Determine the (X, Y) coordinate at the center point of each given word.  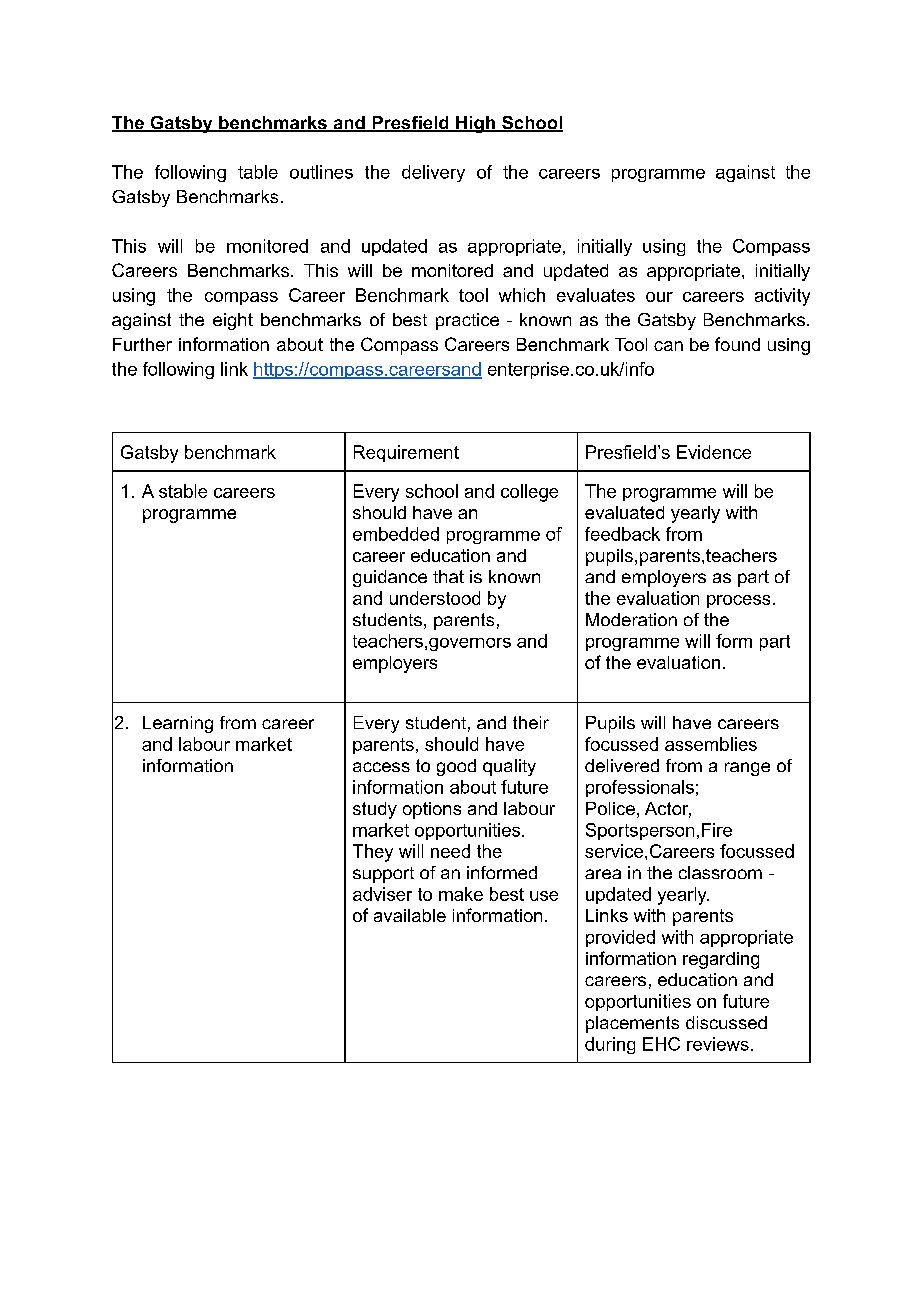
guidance (390, 578)
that (448, 576)
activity (782, 297)
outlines (321, 172)
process (738, 601)
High (475, 124)
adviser (382, 894)
